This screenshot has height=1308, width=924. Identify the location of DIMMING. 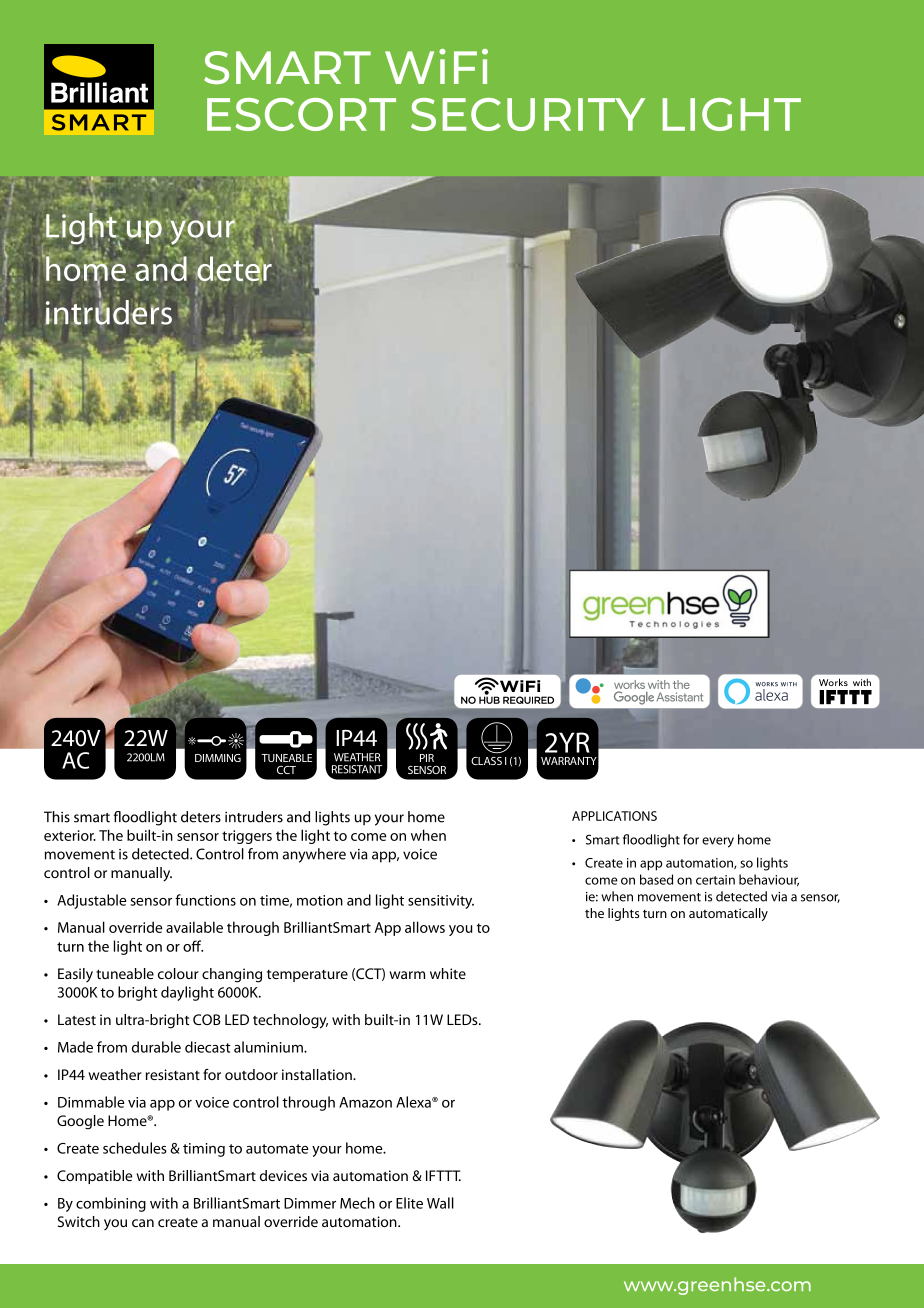
(218, 758).
